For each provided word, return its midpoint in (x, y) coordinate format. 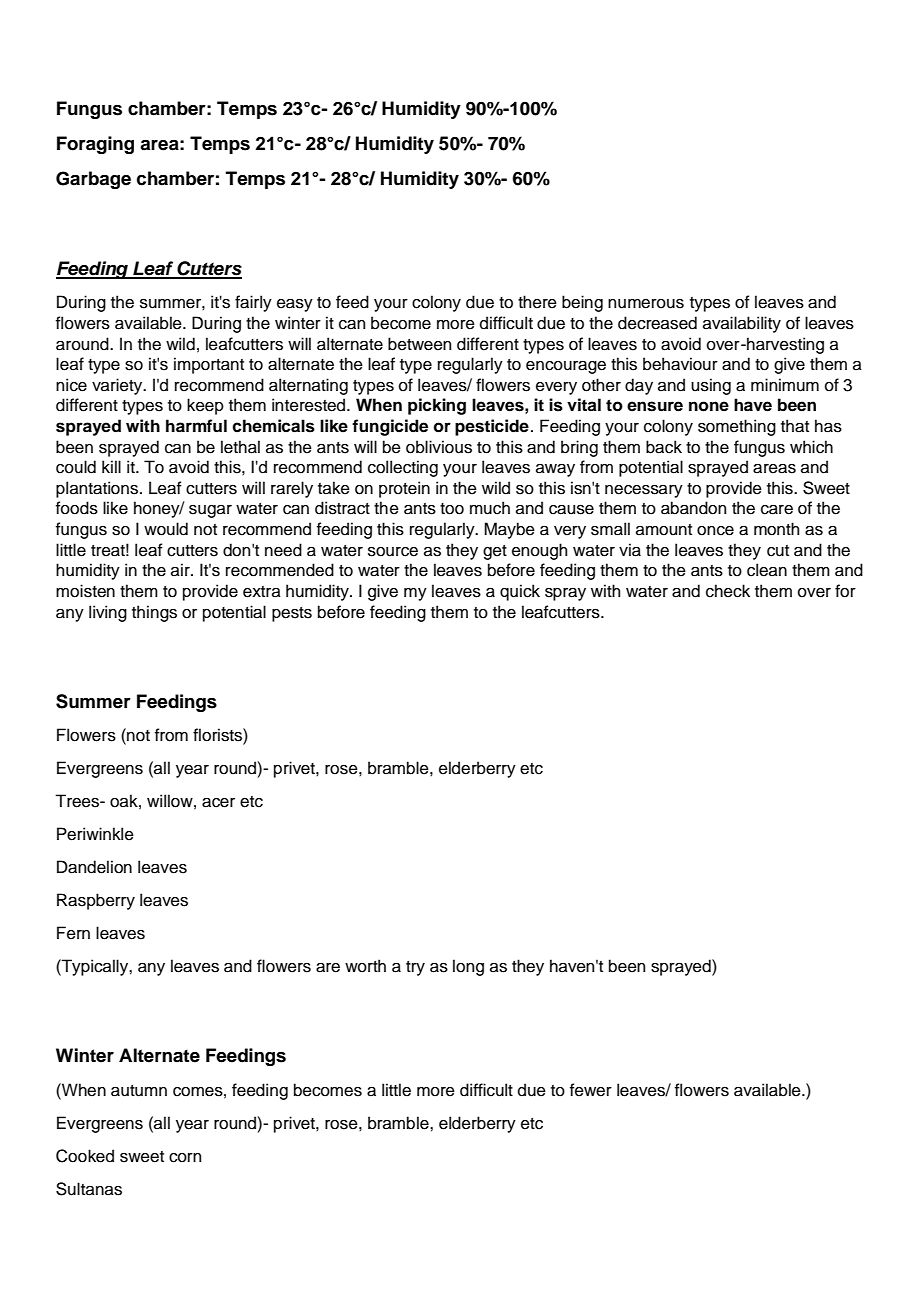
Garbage (93, 180)
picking (437, 406)
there (537, 302)
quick (520, 592)
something (737, 427)
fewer (591, 1090)
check (728, 591)
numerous (646, 304)
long (468, 967)
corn (185, 1158)
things (154, 613)
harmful (196, 426)
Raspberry (96, 901)
